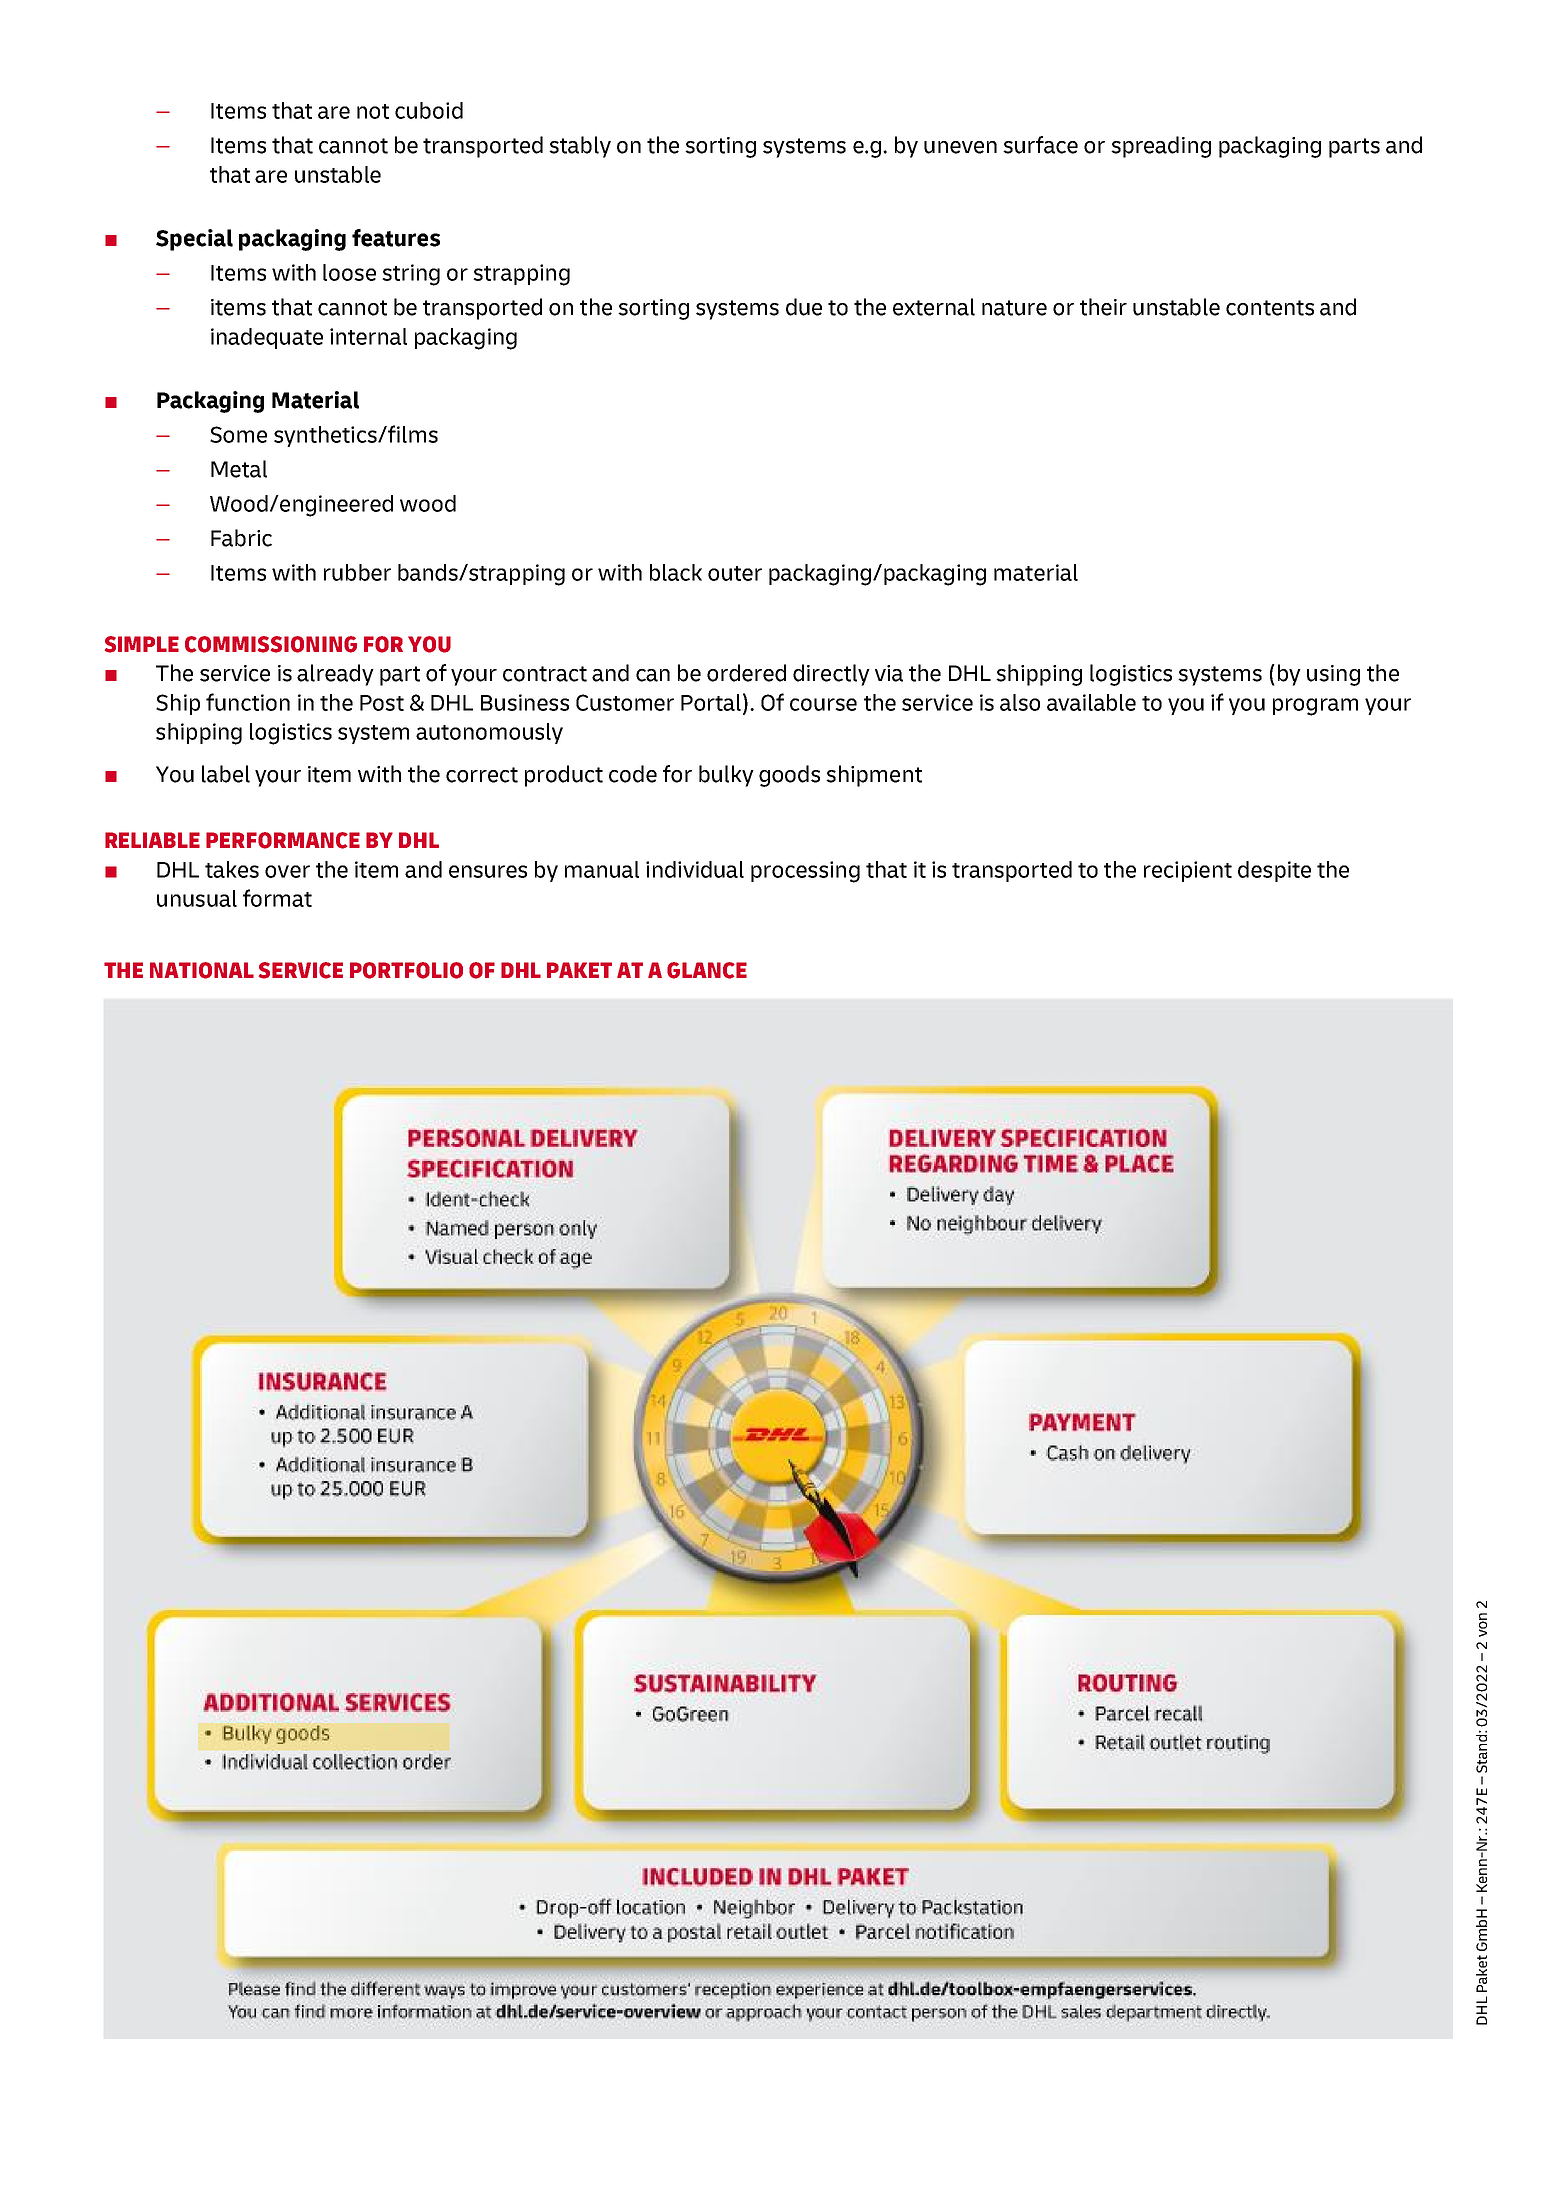 The width and height of the screenshot is (1557, 2202). Describe the element at coordinates (1333, 675) in the screenshot. I see `using` at that location.
